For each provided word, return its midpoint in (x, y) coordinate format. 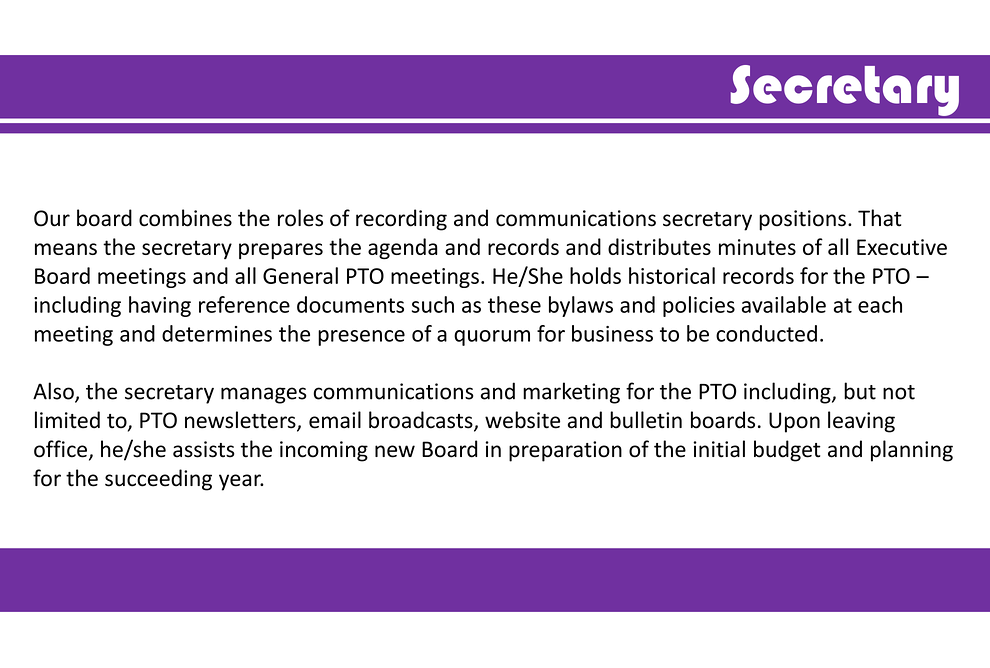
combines (185, 218)
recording (401, 220)
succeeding (158, 480)
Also (54, 392)
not (899, 392)
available (784, 304)
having (160, 306)
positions (802, 220)
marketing (571, 393)
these (514, 304)
